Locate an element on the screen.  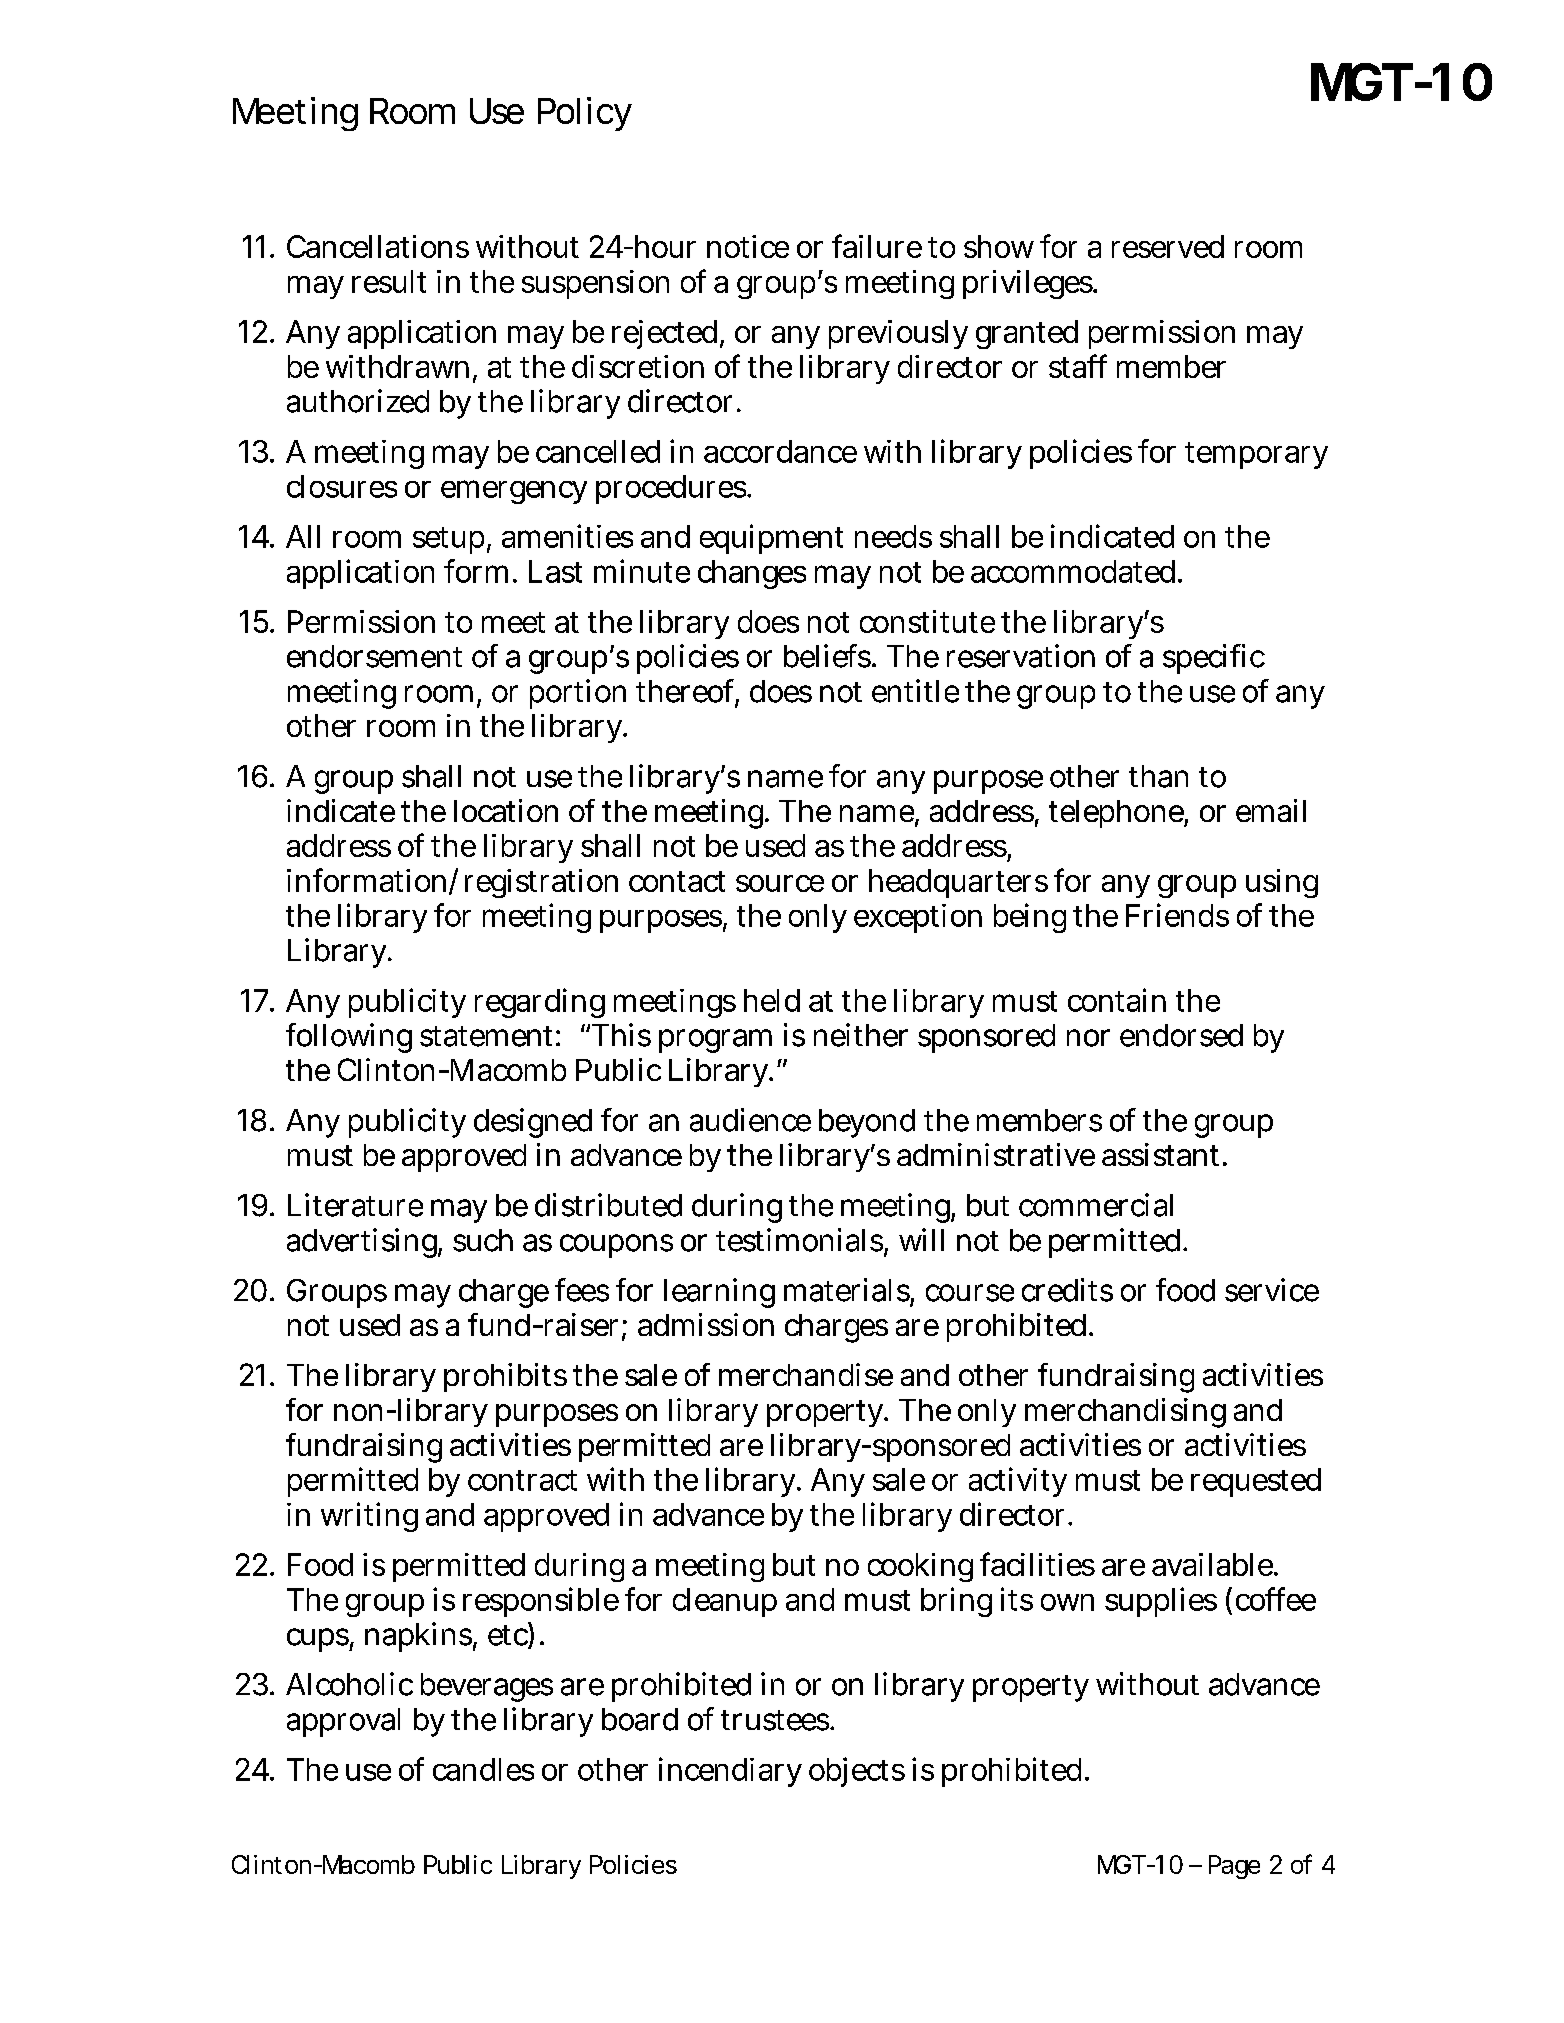
Cancellations is located at coordinates (378, 246).
